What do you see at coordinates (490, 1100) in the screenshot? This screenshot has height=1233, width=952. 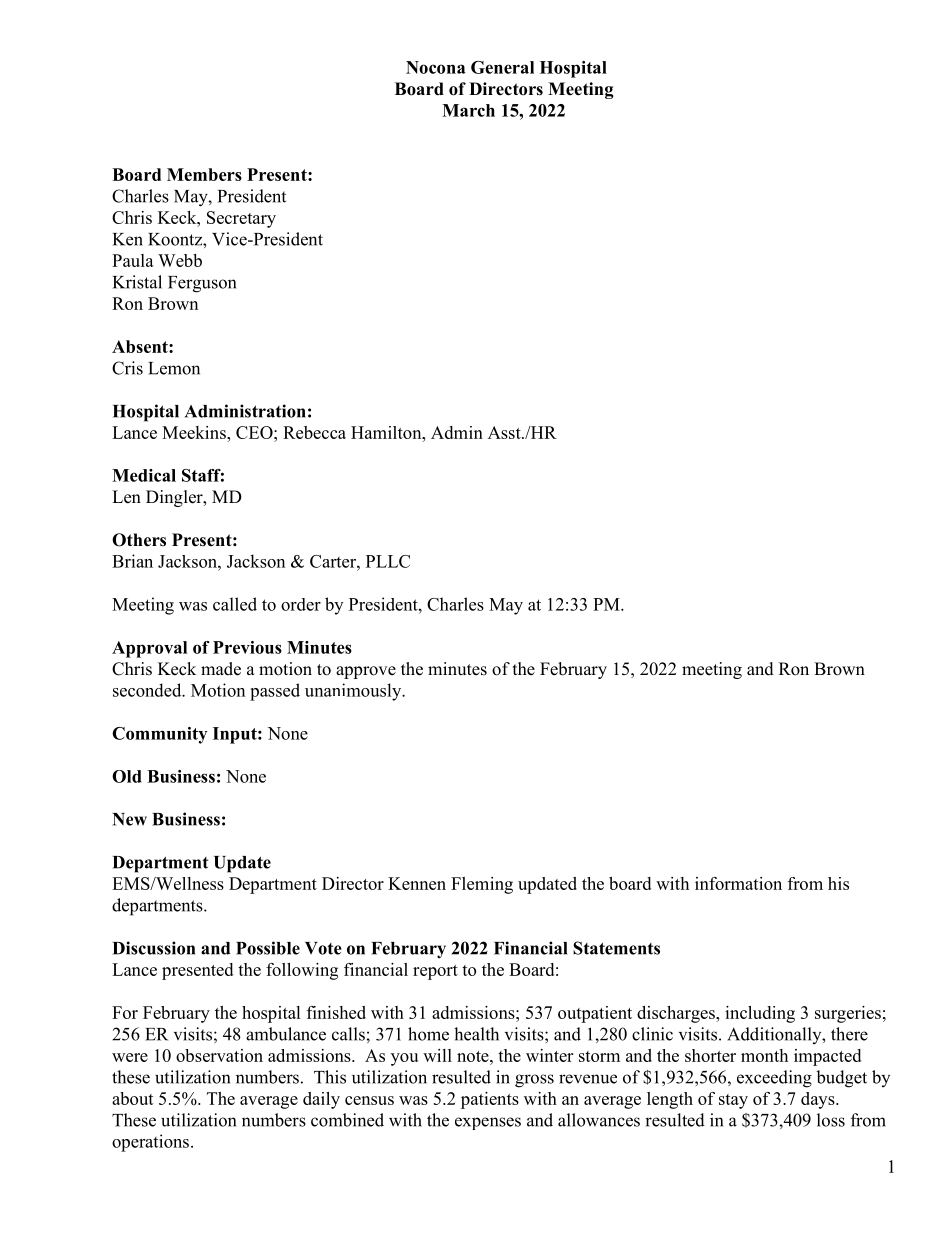 I see `patients` at bounding box center [490, 1100].
